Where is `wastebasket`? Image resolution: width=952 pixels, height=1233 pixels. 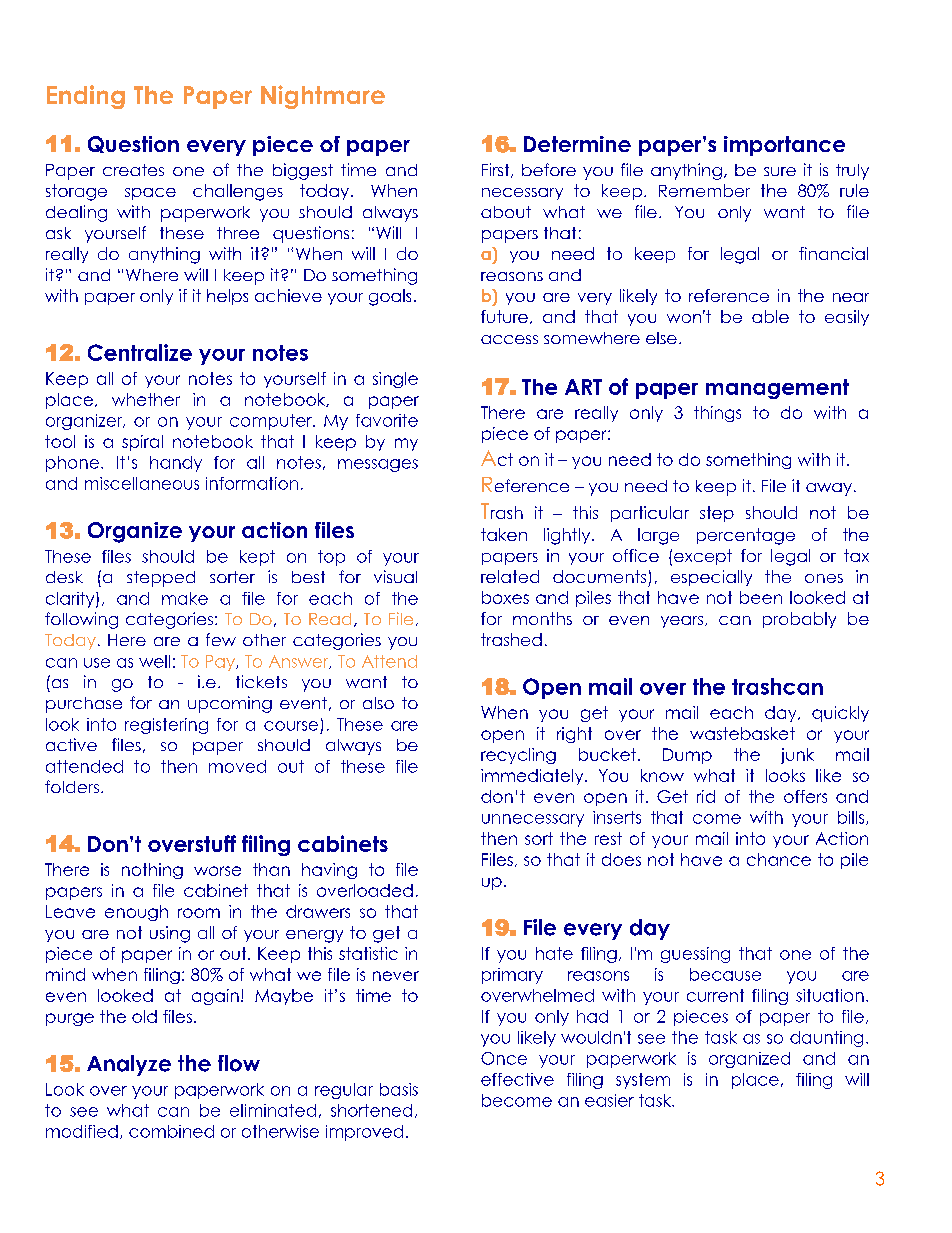 wastebasket is located at coordinates (742, 733).
